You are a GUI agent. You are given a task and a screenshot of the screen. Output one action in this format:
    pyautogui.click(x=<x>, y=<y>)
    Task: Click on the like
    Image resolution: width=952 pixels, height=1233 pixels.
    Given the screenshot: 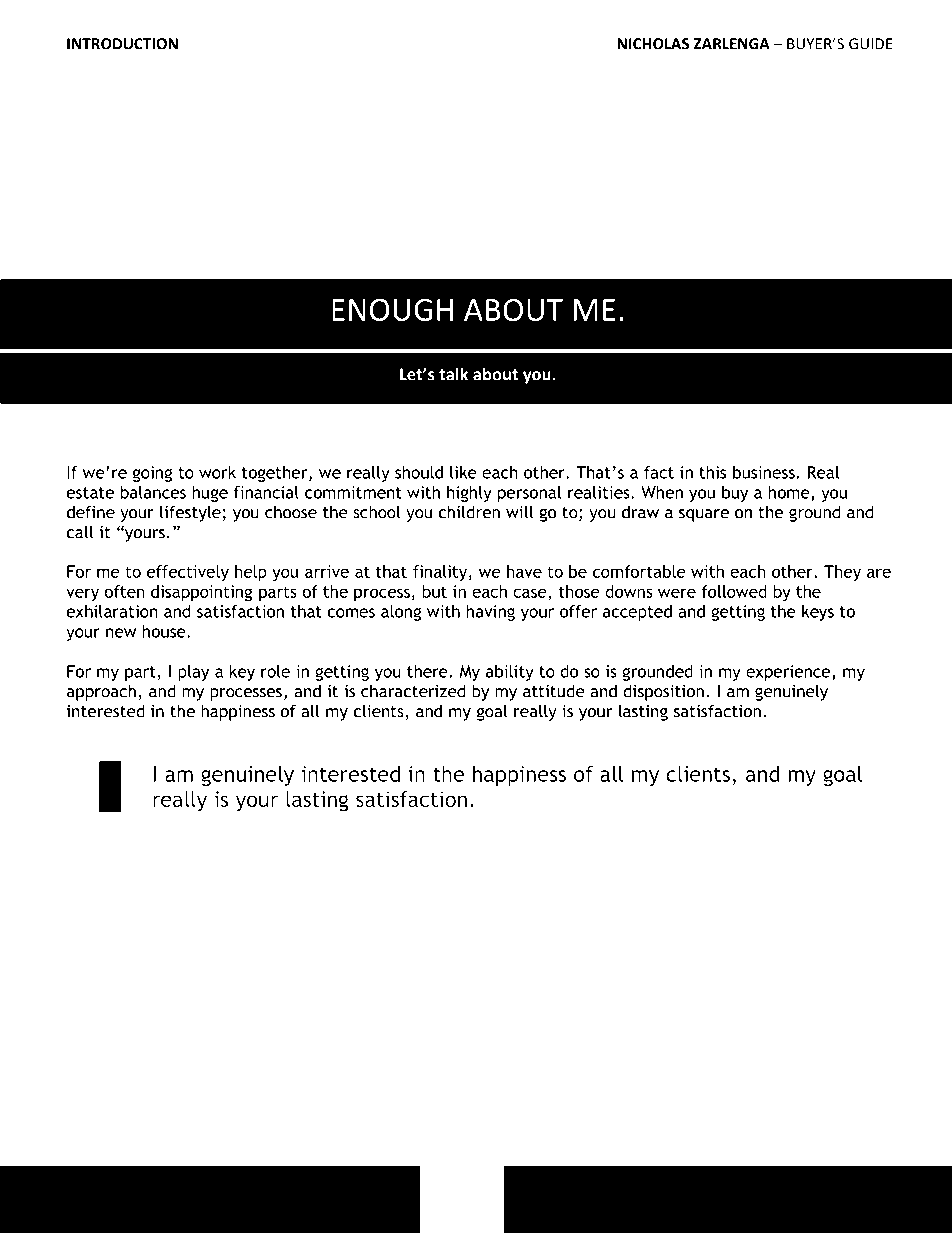 What is the action you would take?
    pyautogui.click(x=463, y=472)
